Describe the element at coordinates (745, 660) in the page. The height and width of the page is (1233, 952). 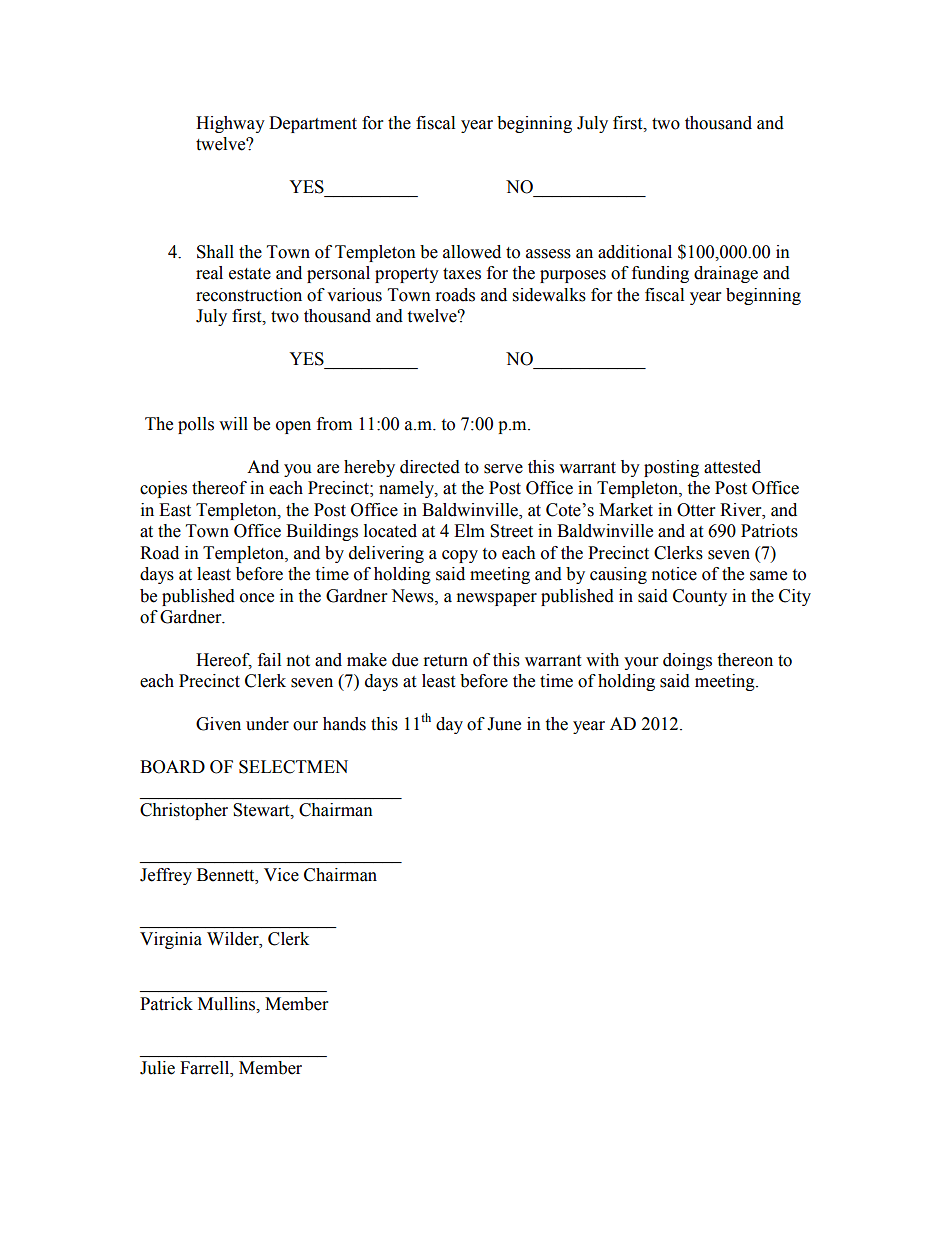
I see `thereon` at that location.
